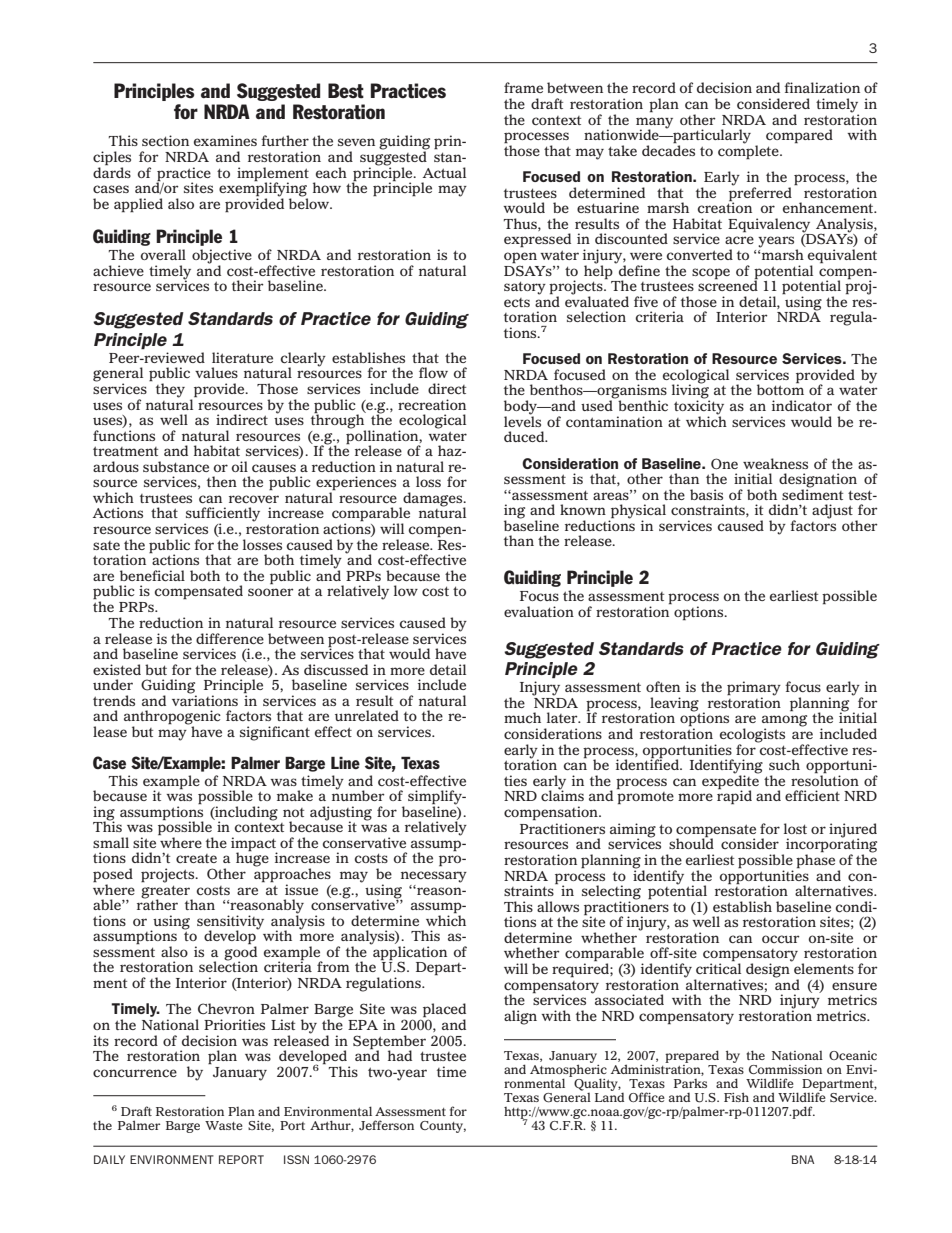 This image has width=952, height=1233. I want to click on compared, so click(799, 136).
